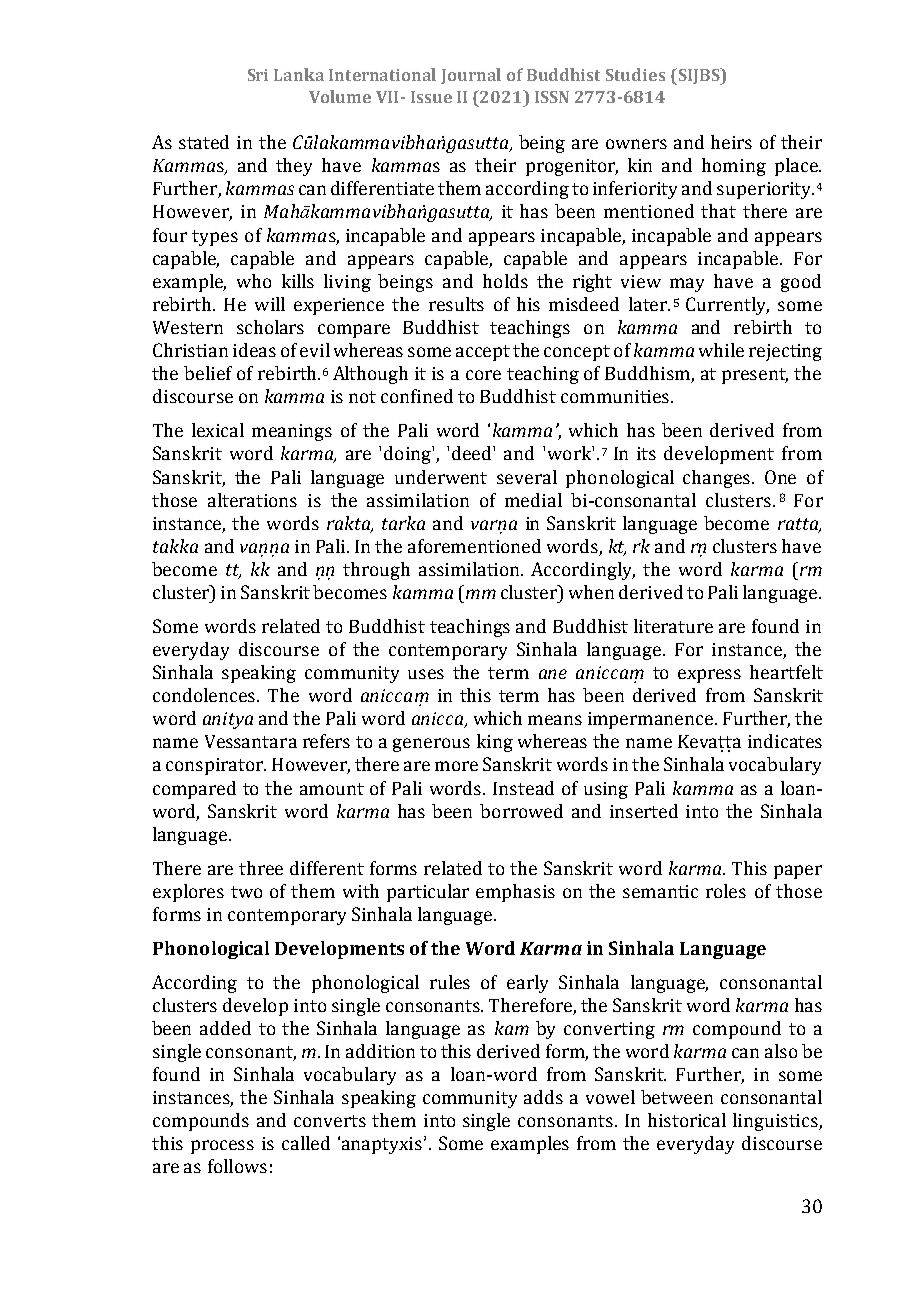 This screenshot has height=1305, width=924. What do you see at coordinates (216, 766) in the screenshot?
I see `conspirator` at bounding box center [216, 766].
